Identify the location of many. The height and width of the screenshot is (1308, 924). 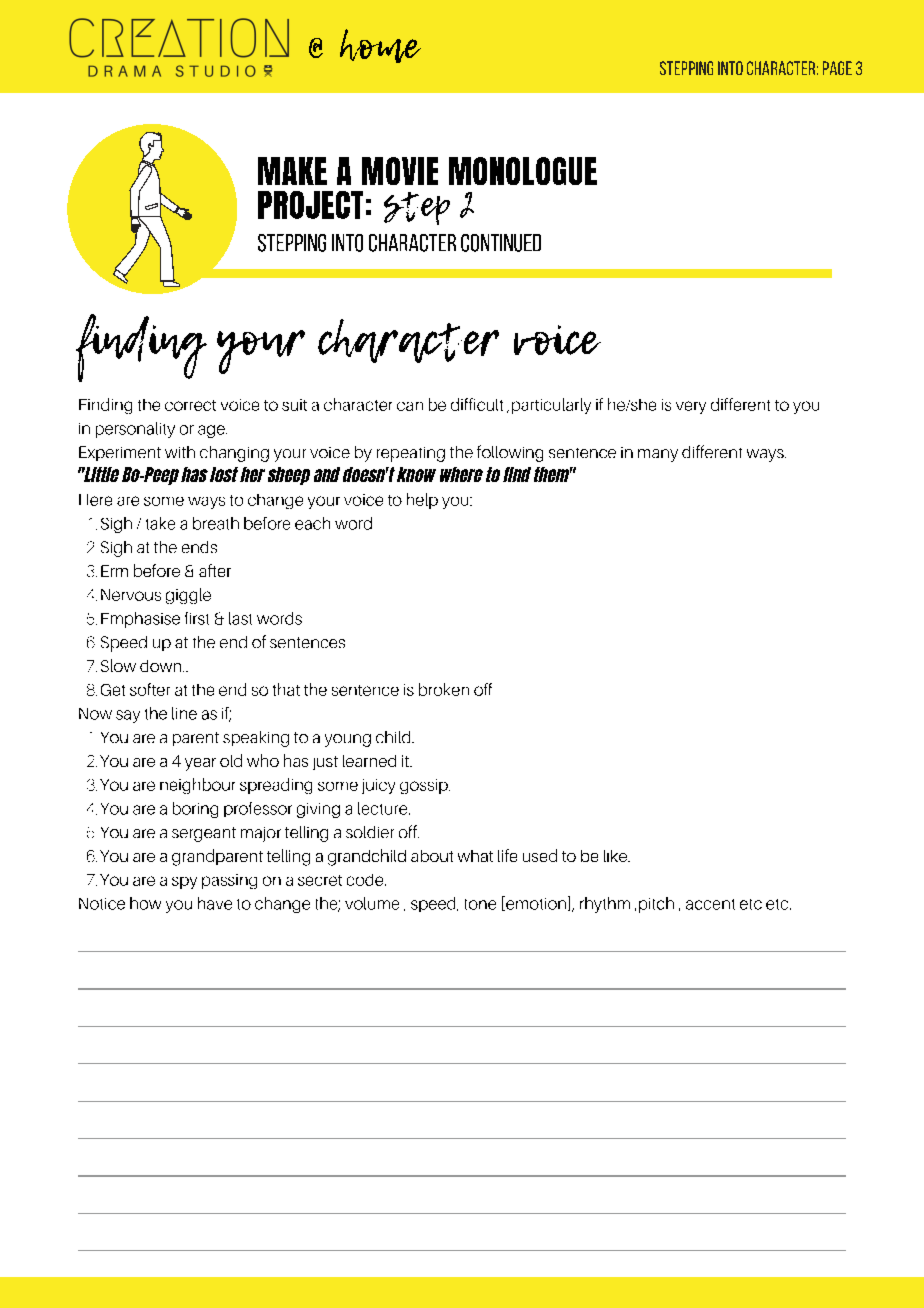
(658, 455).
